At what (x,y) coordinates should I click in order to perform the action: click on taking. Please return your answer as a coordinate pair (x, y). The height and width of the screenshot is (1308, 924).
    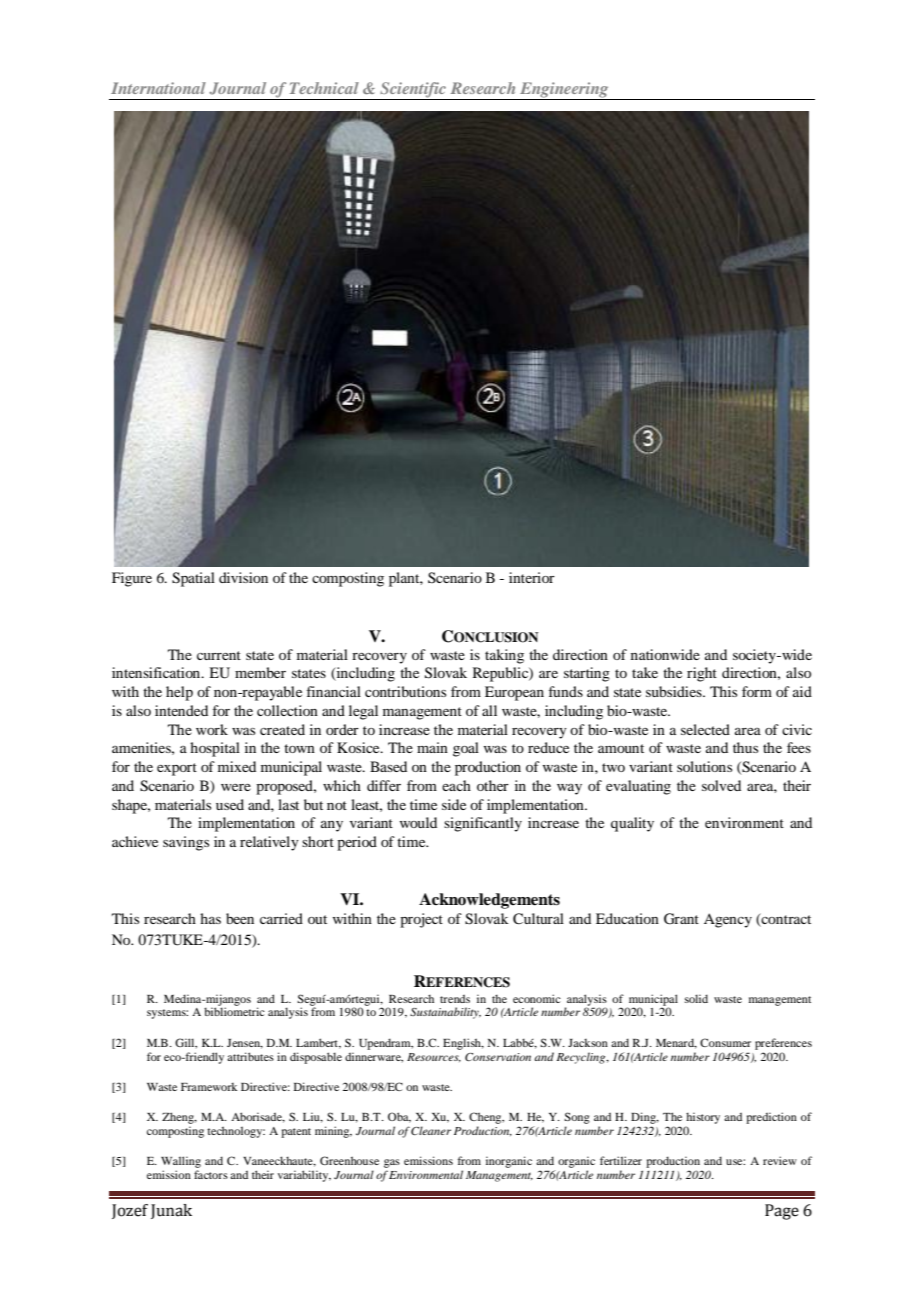
    Looking at the image, I should click on (504, 656).
